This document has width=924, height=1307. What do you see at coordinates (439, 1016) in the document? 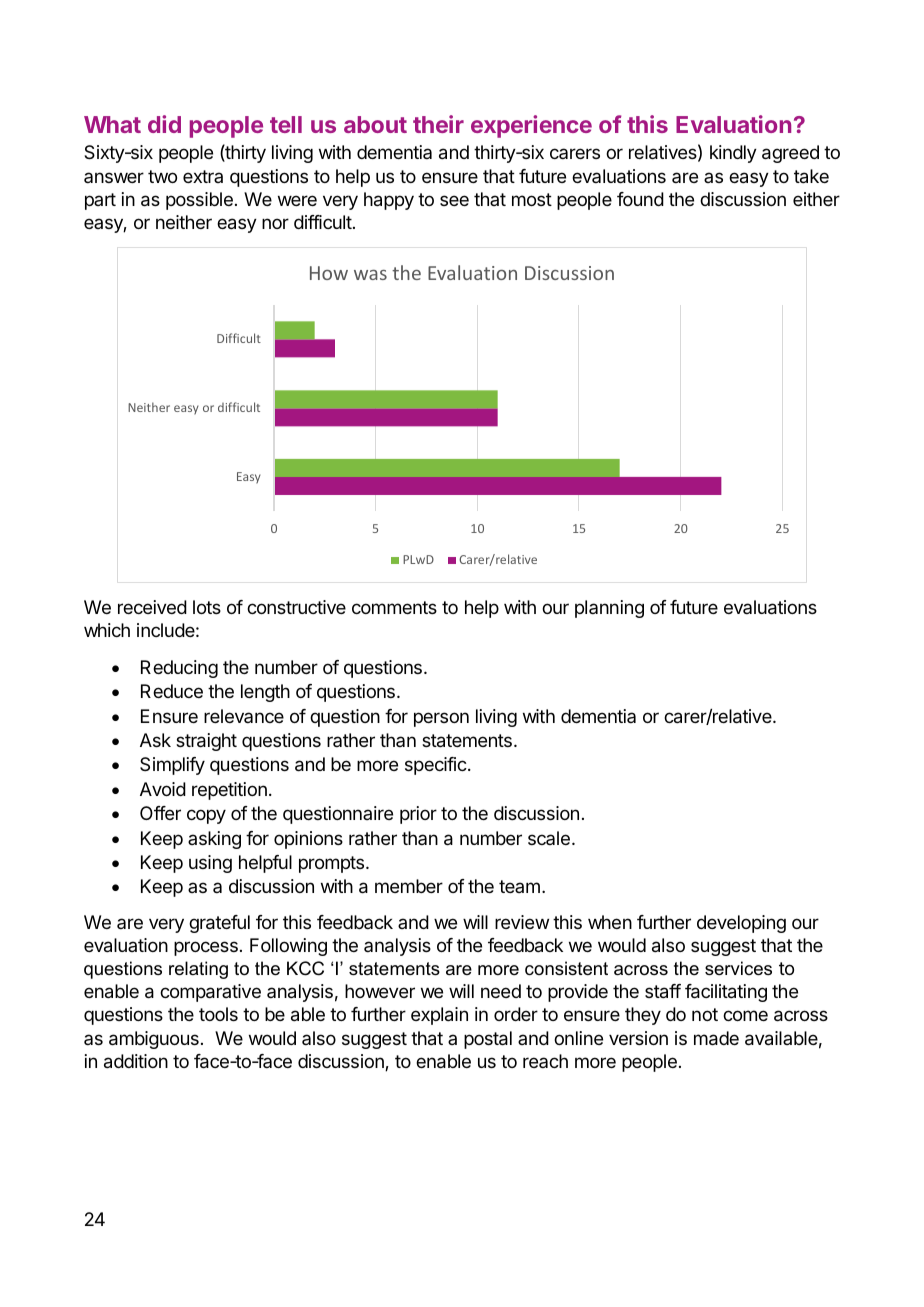
I see `explain` at bounding box center [439, 1016].
